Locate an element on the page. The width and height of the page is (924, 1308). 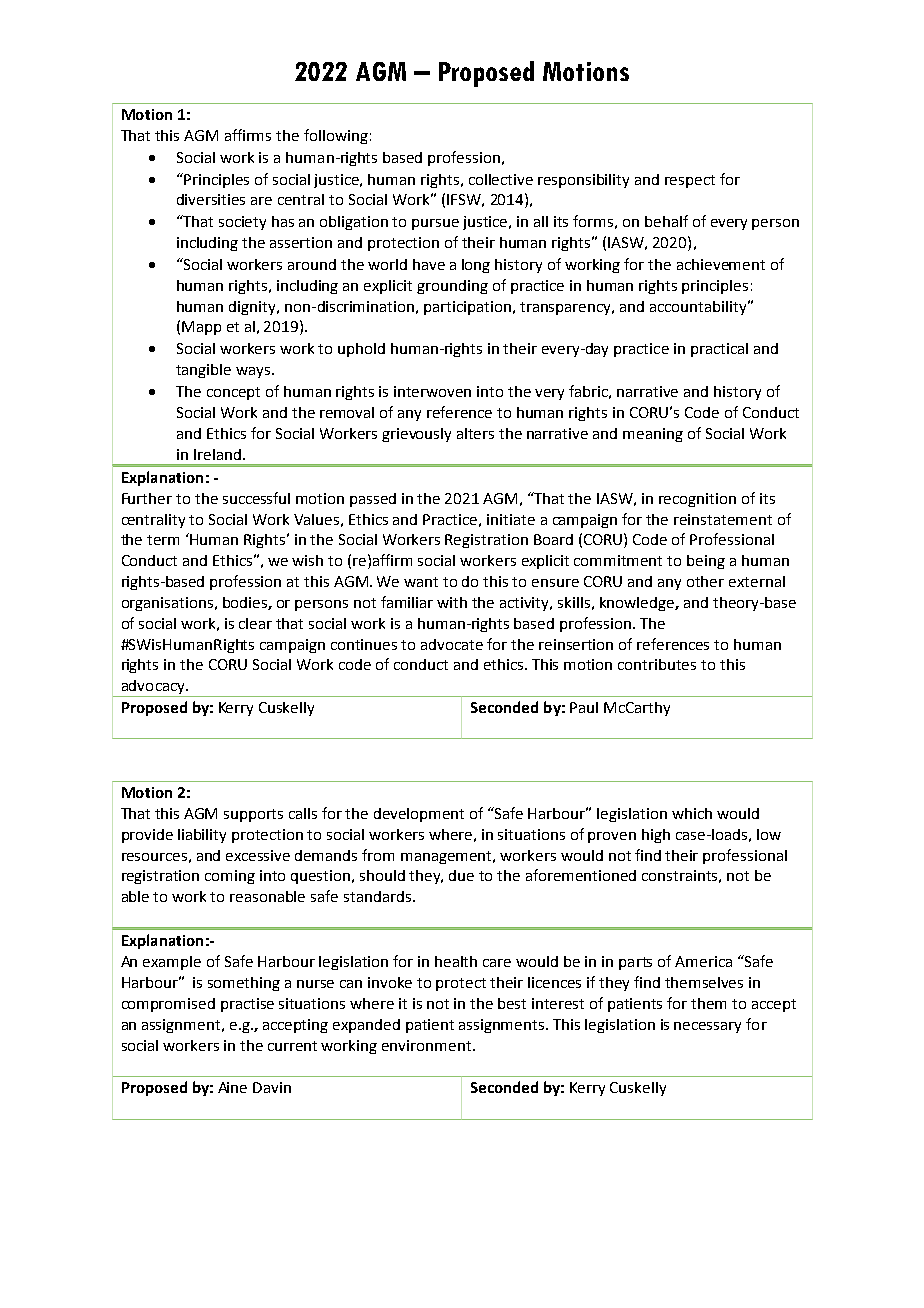
Davin is located at coordinates (272, 1087).
